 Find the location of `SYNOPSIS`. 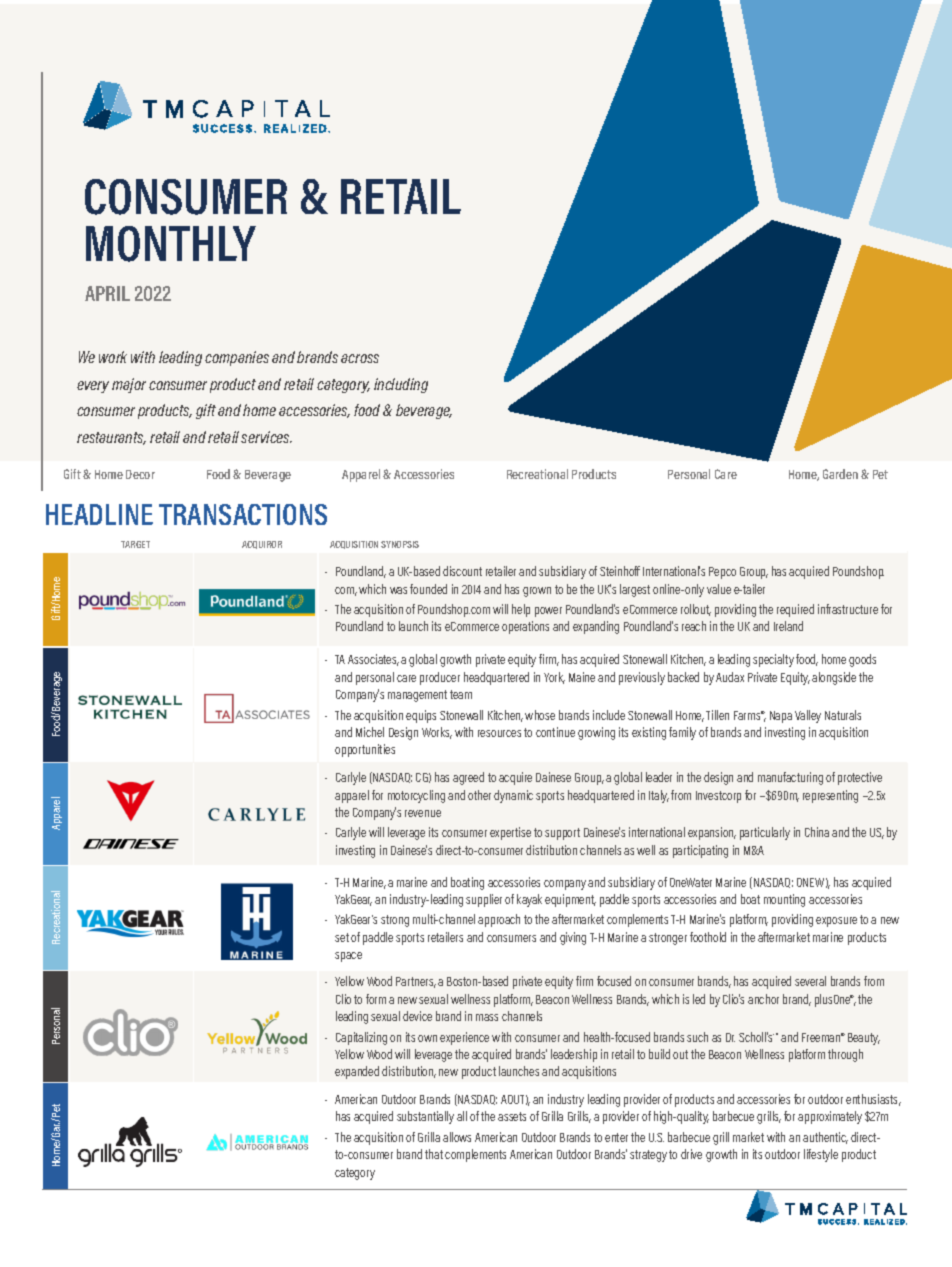

SYNOPSIS is located at coordinates (400, 544).
